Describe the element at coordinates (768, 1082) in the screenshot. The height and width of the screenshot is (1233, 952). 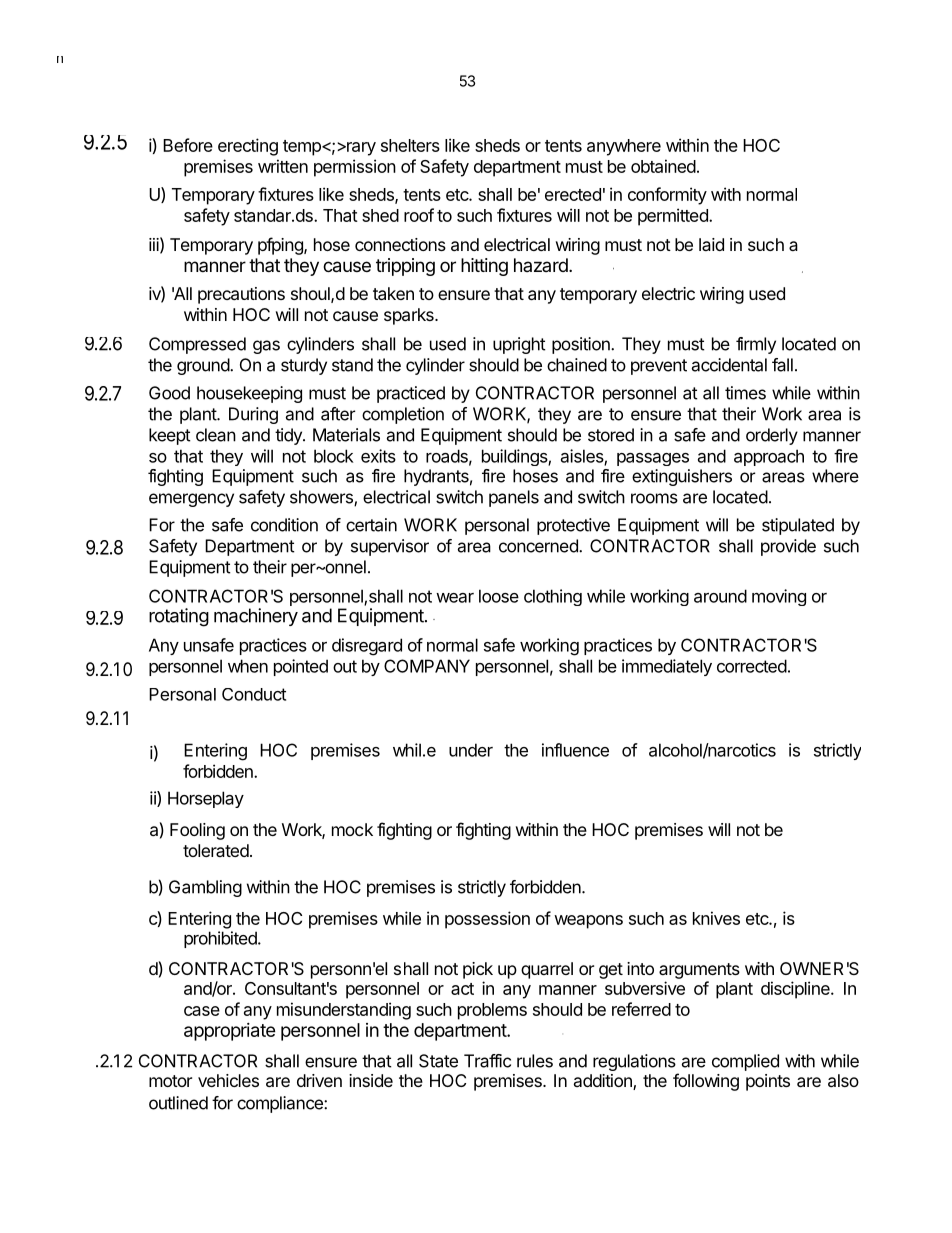
I see `points` at that location.
